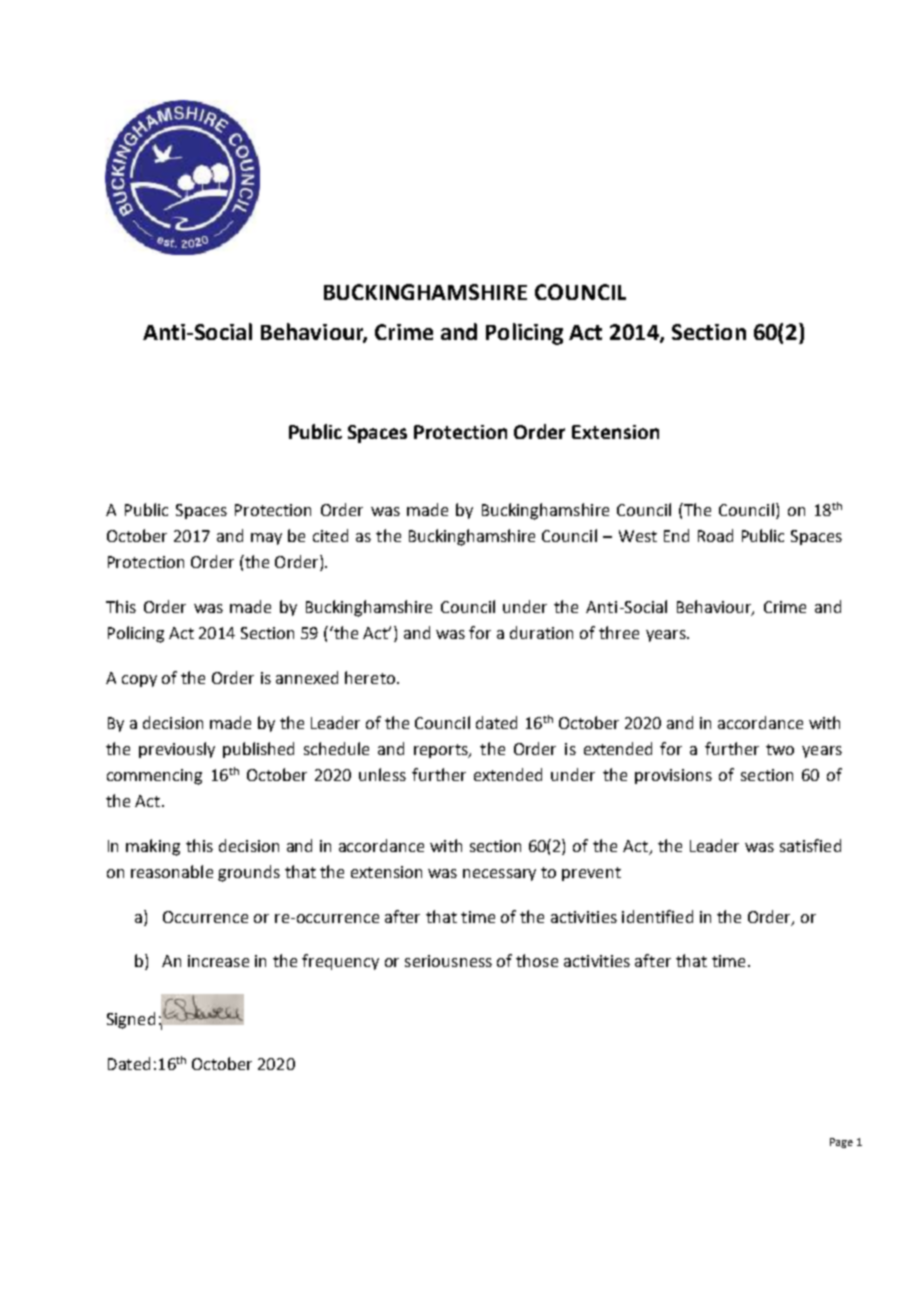  What do you see at coordinates (131, 1020) in the page?
I see `Signed` at bounding box center [131, 1020].
